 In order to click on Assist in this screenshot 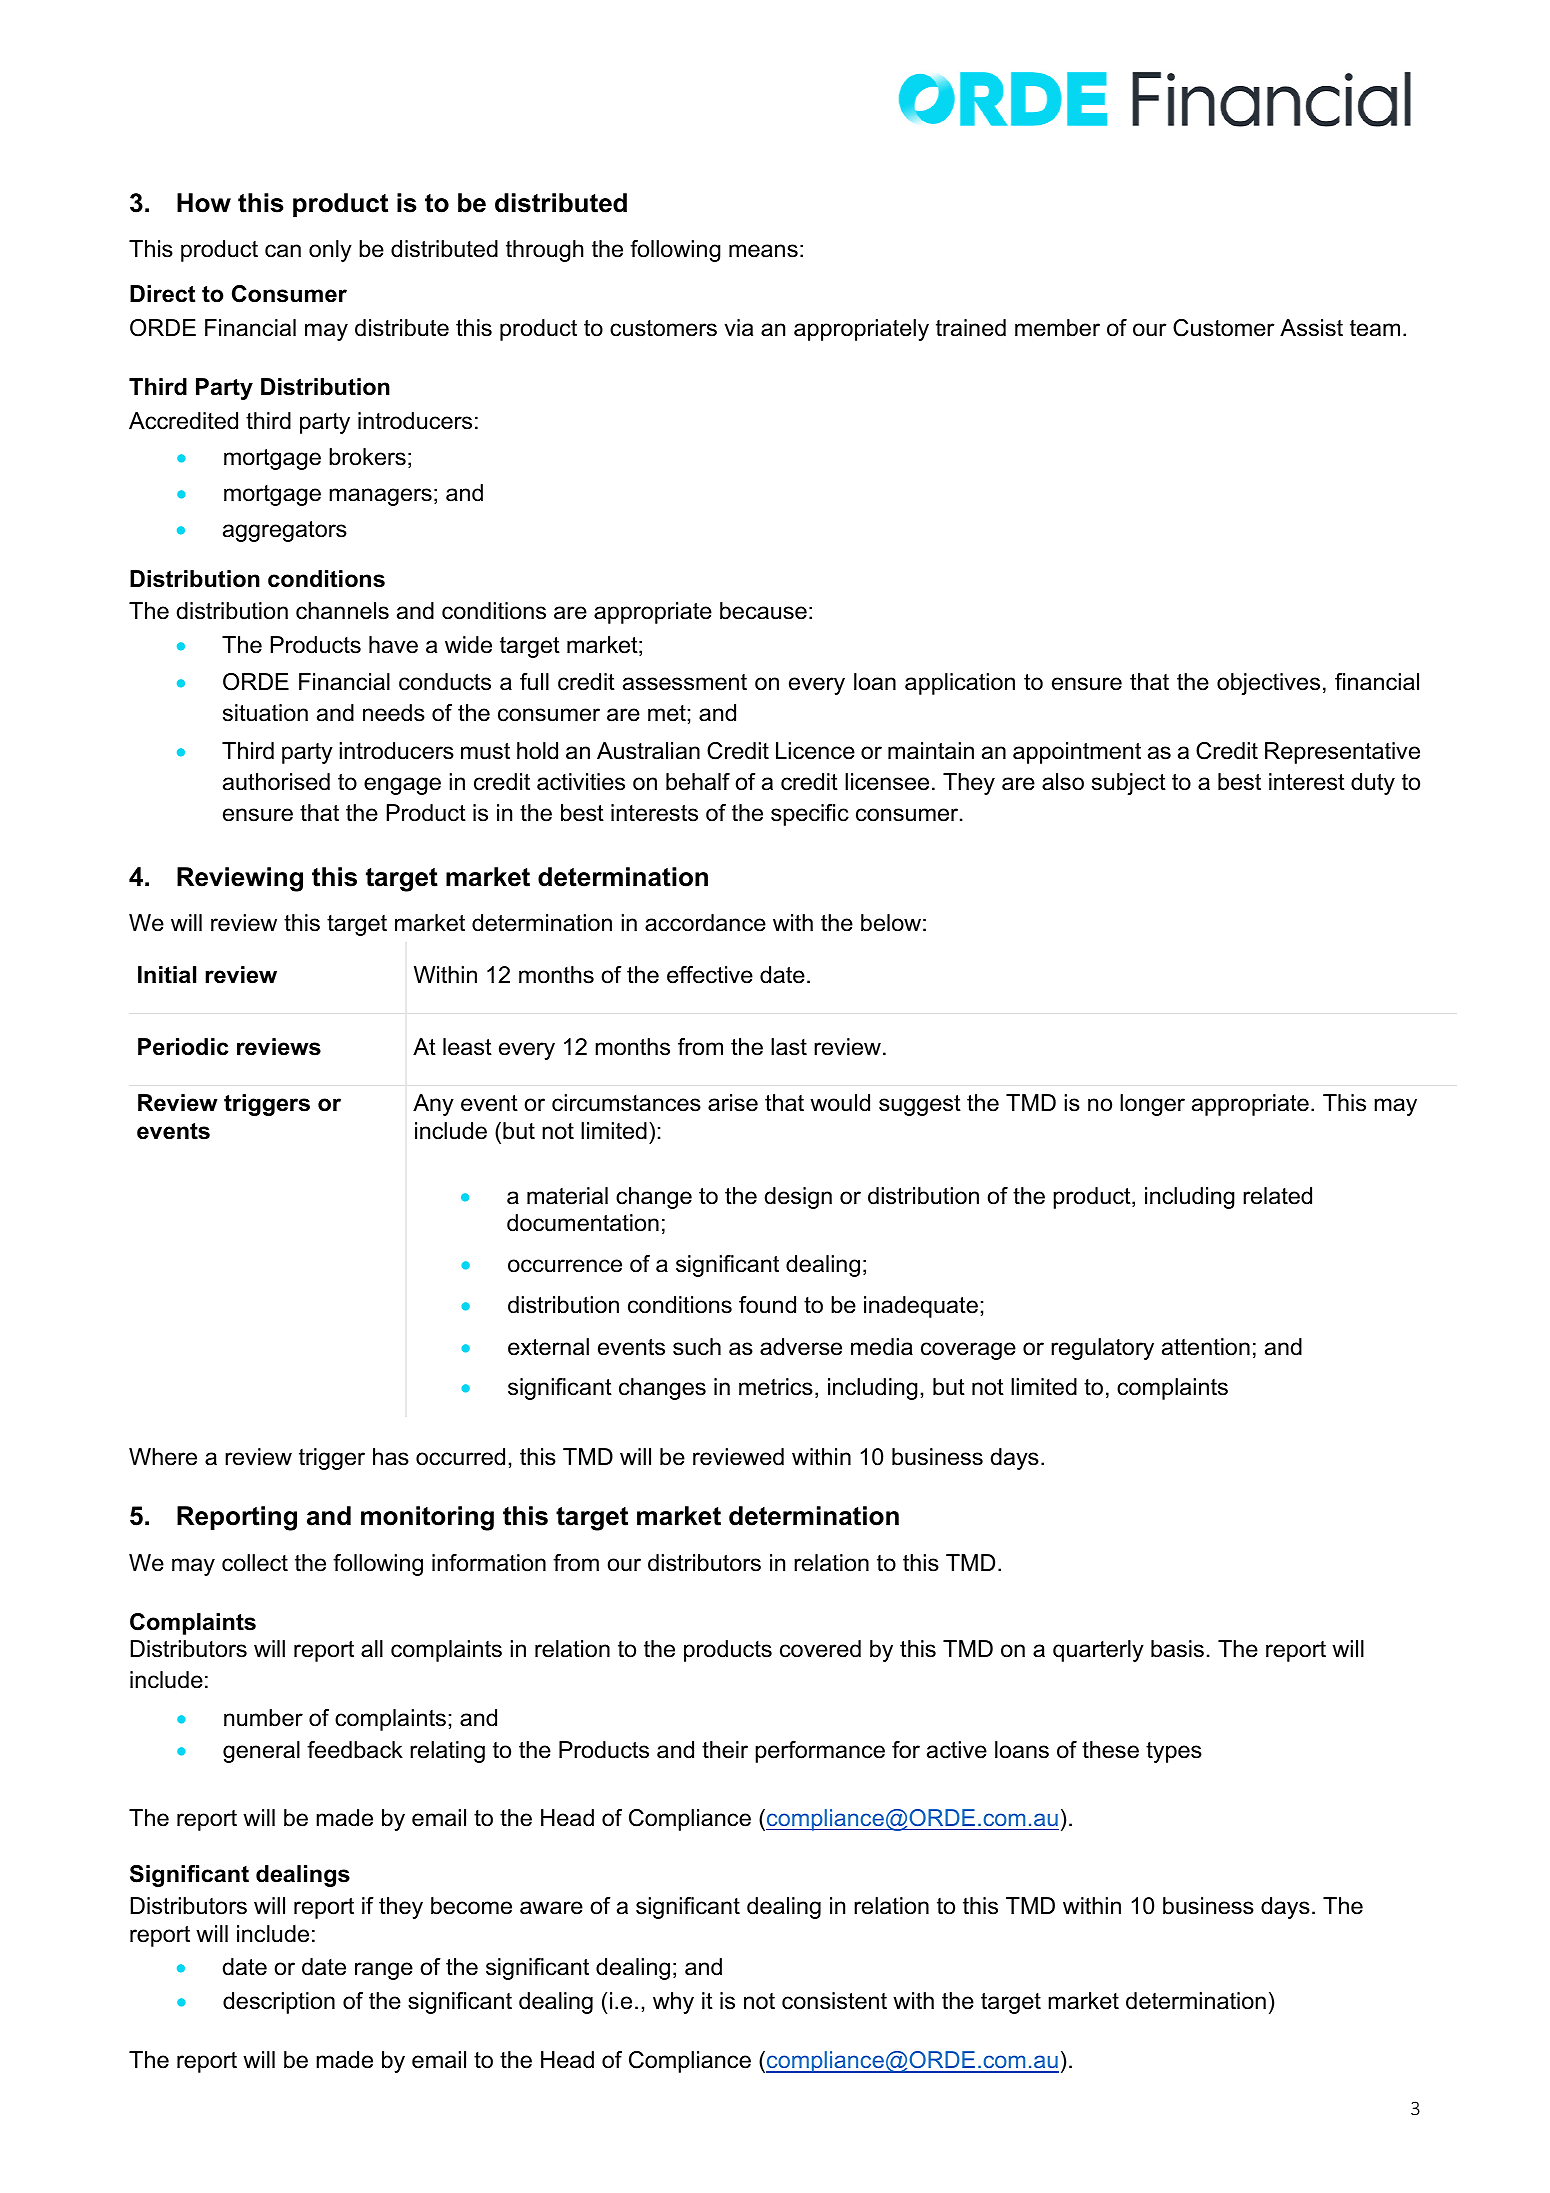, I will do `click(1311, 328)`.
